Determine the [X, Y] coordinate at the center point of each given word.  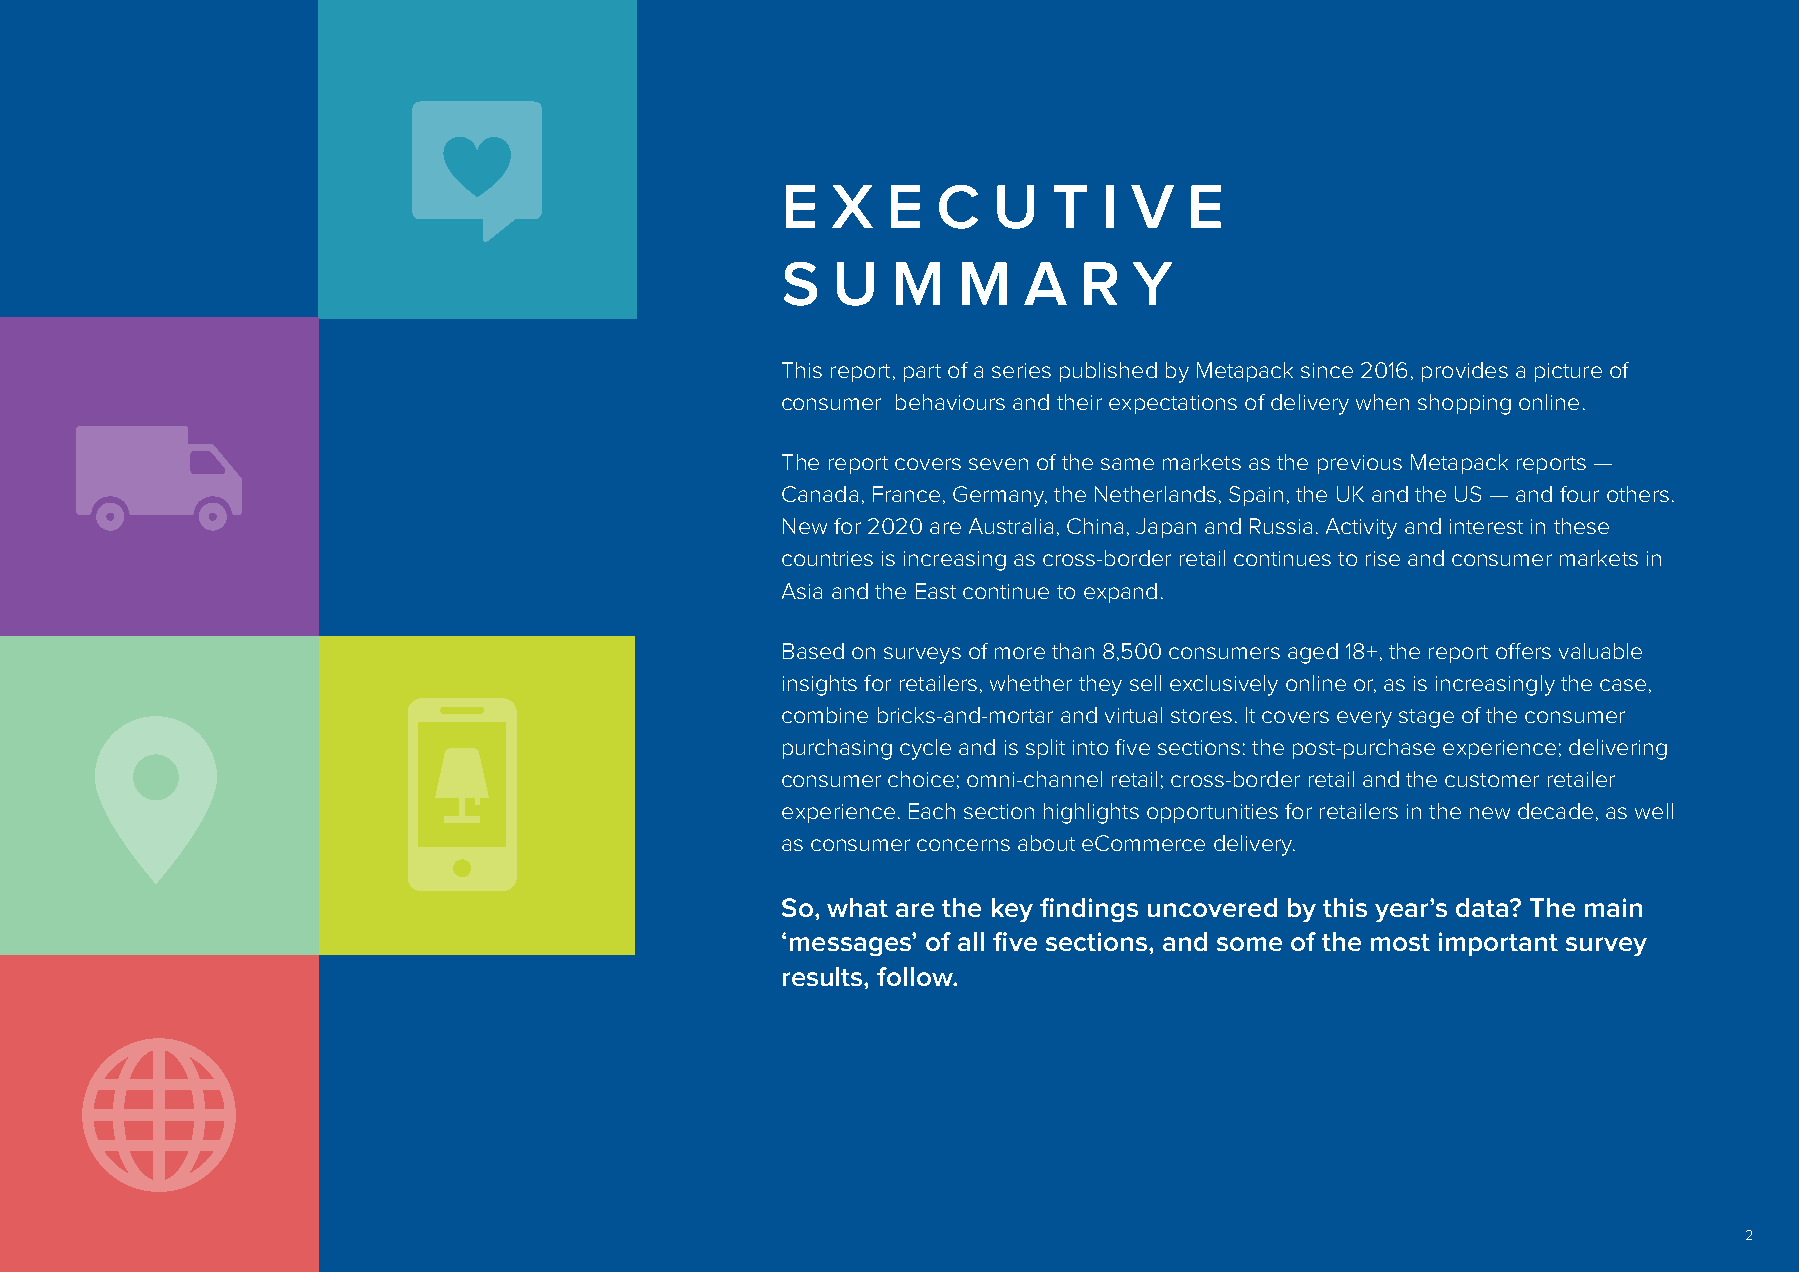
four [1579, 494]
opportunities [1212, 813]
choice [921, 779]
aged [1313, 653]
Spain [1256, 496]
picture [1568, 372]
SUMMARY [978, 284]
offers [1523, 651]
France [906, 494]
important [1498, 944]
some [1249, 944]
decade [1555, 811]
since [1327, 370]
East [936, 591]
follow [916, 976]
